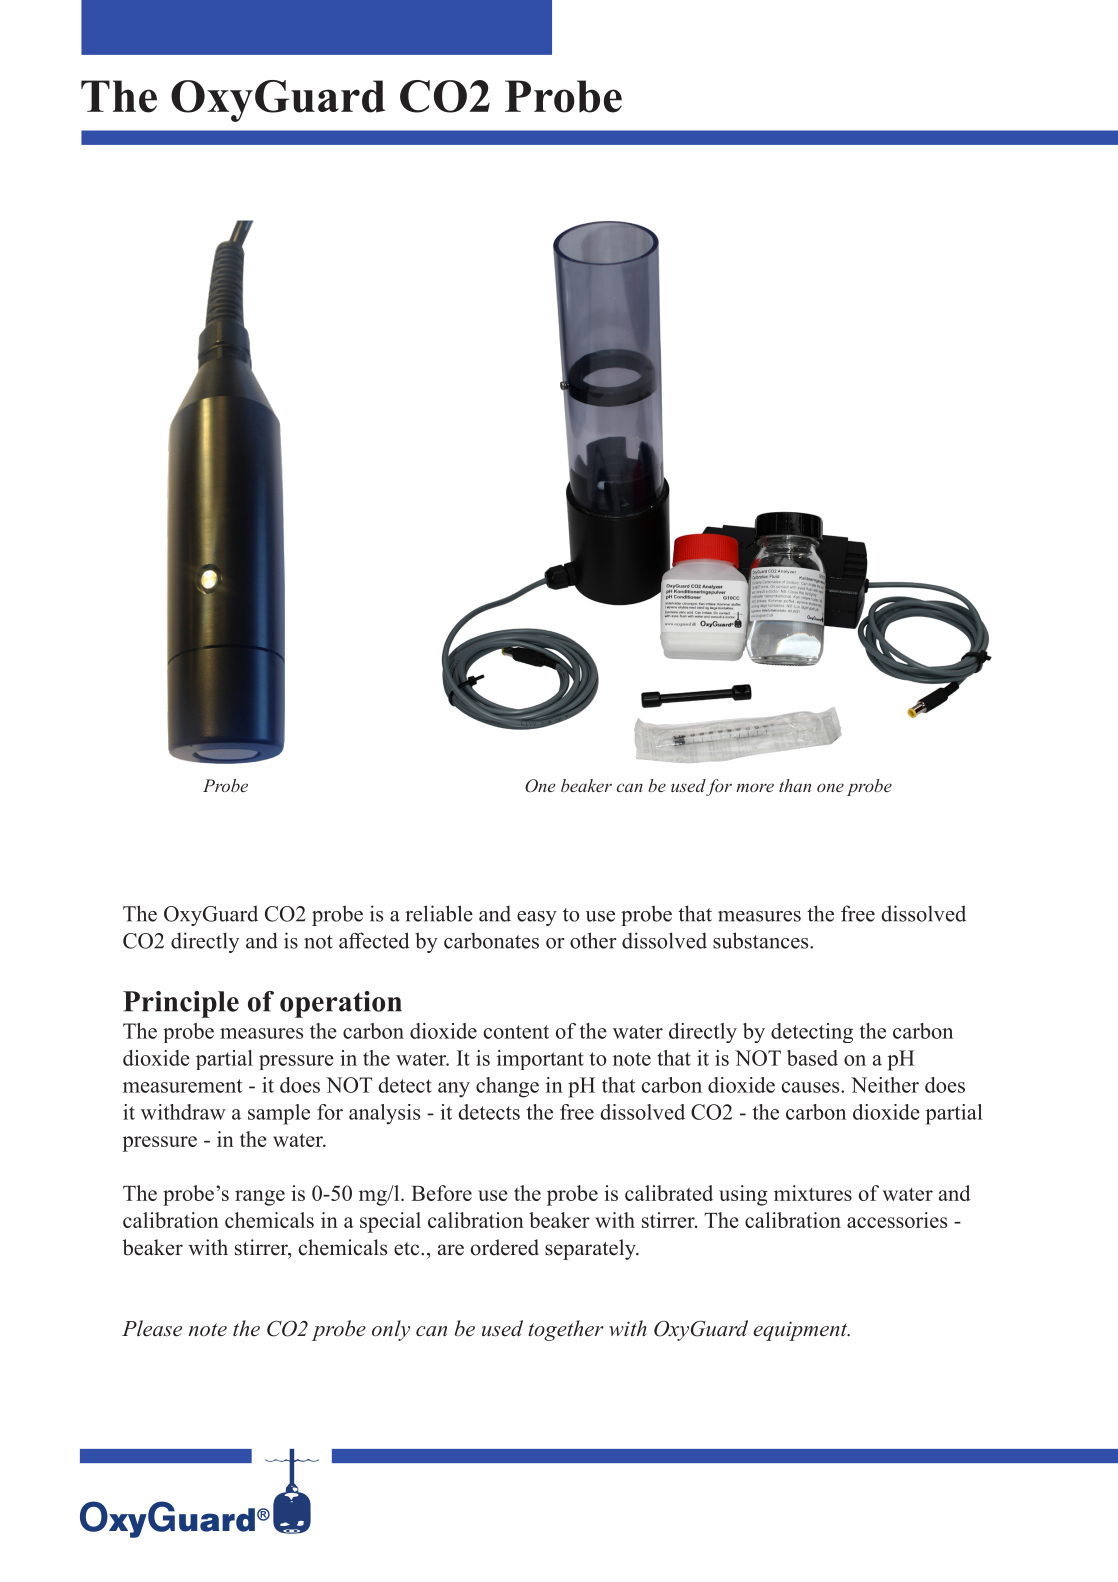  What do you see at coordinates (182, 1086) in the screenshot?
I see `measurement` at bounding box center [182, 1086].
